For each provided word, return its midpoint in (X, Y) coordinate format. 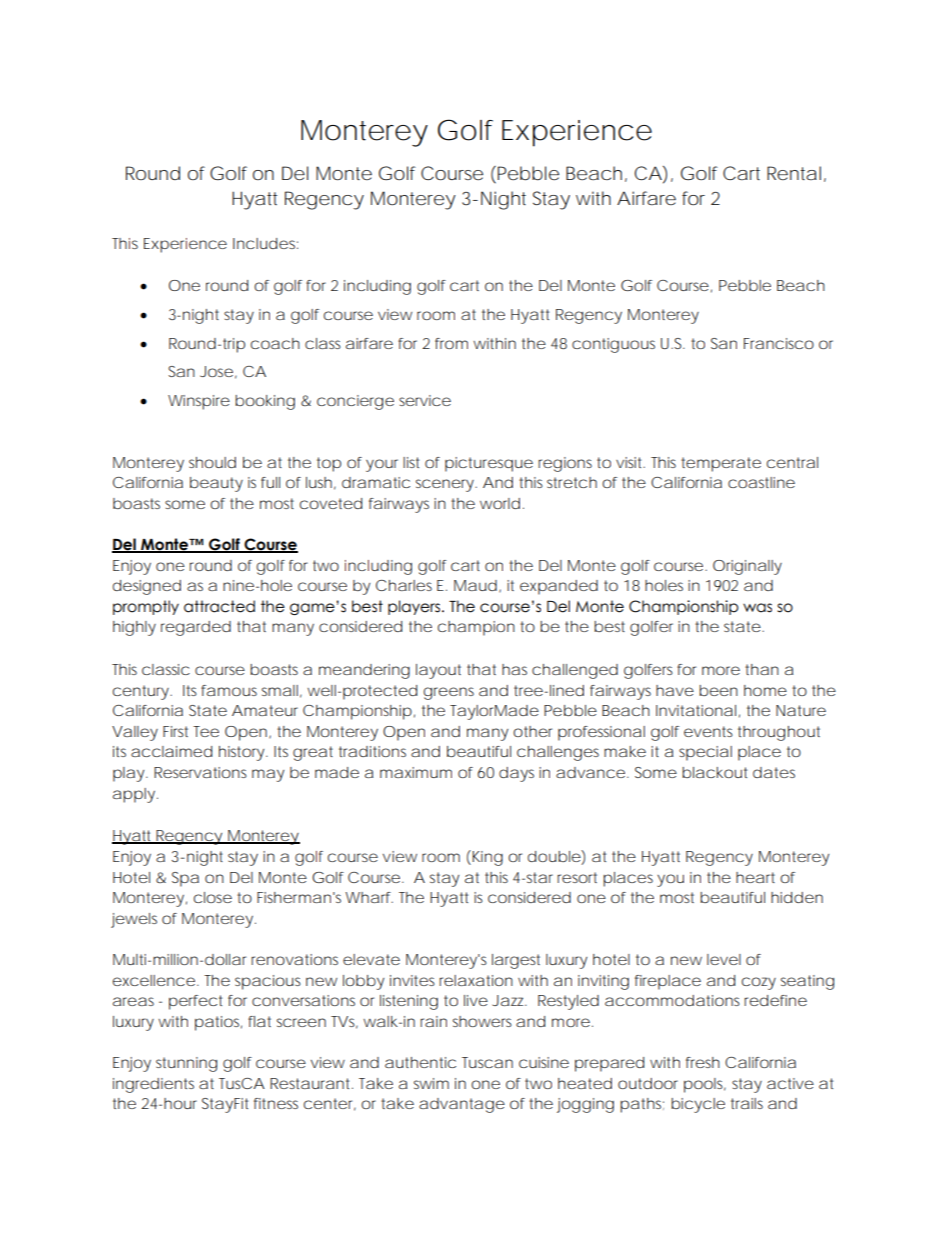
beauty (216, 484)
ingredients (153, 1085)
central (792, 462)
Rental (794, 173)
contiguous (613, 345)
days (516, 774)
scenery (445, 485)
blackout (714, 772)
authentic (420, 1062)
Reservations (200, 772)
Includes (264, 243)
